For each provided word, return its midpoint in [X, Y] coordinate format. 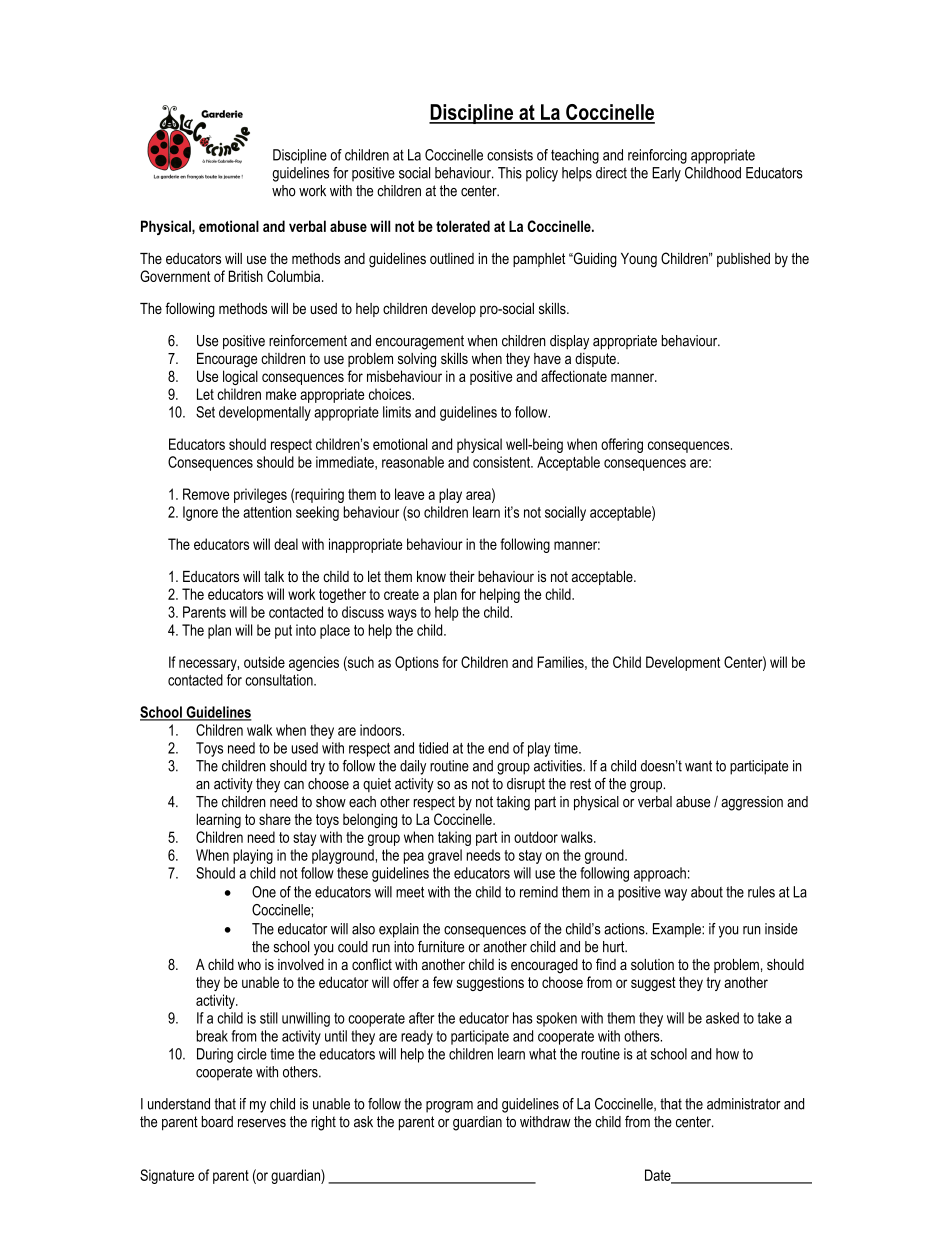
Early [666, 174]
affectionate [574, 376]
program [449, 1107]
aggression [752, 803]
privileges [260, 495]
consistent [503, 462]
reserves [262, 1123]
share [275, 819]
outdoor [536, 837]
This [510, 173]
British [246, 276]
